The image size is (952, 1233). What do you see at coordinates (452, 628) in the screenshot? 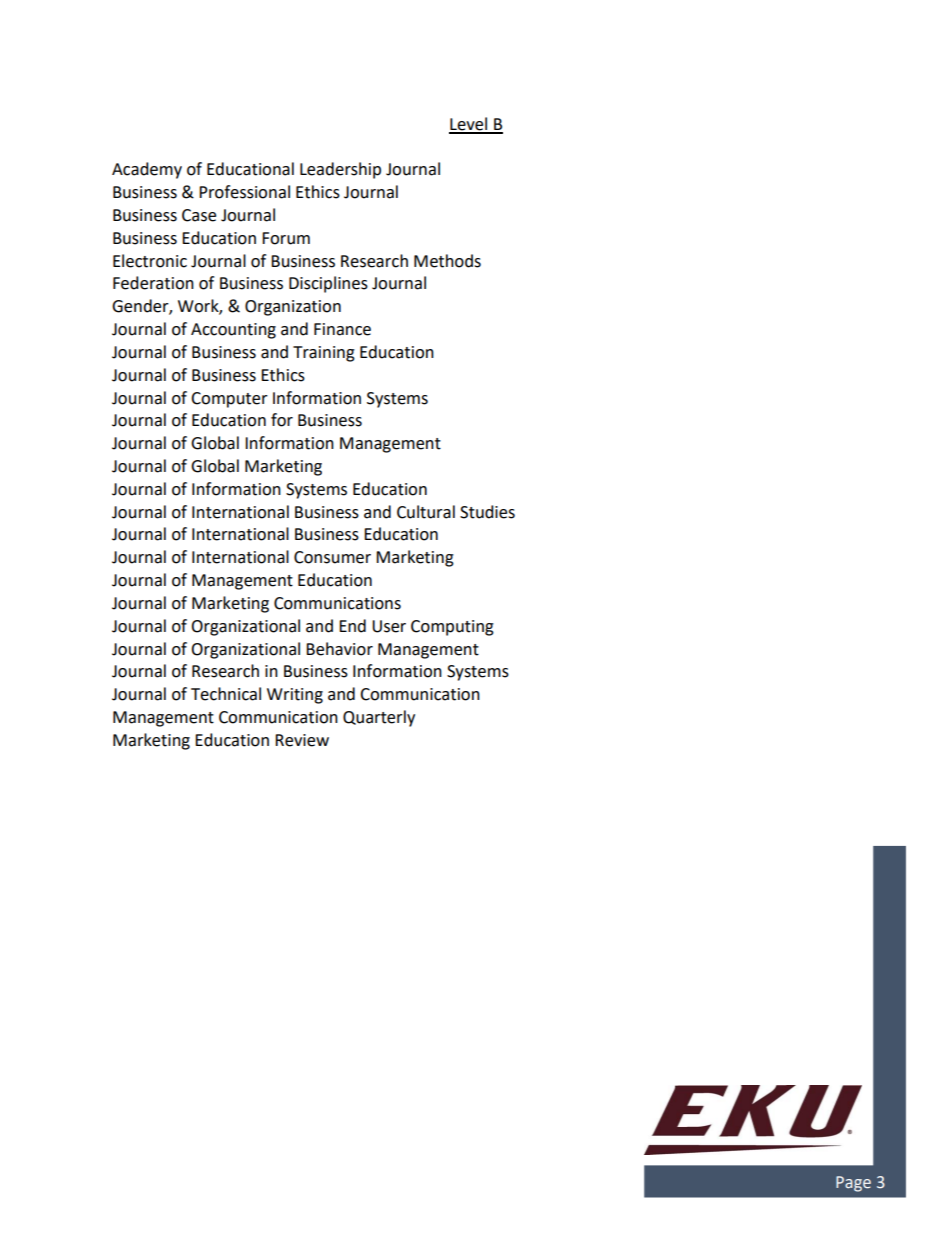
I see `Computing` at bounding box center [452, 628].
